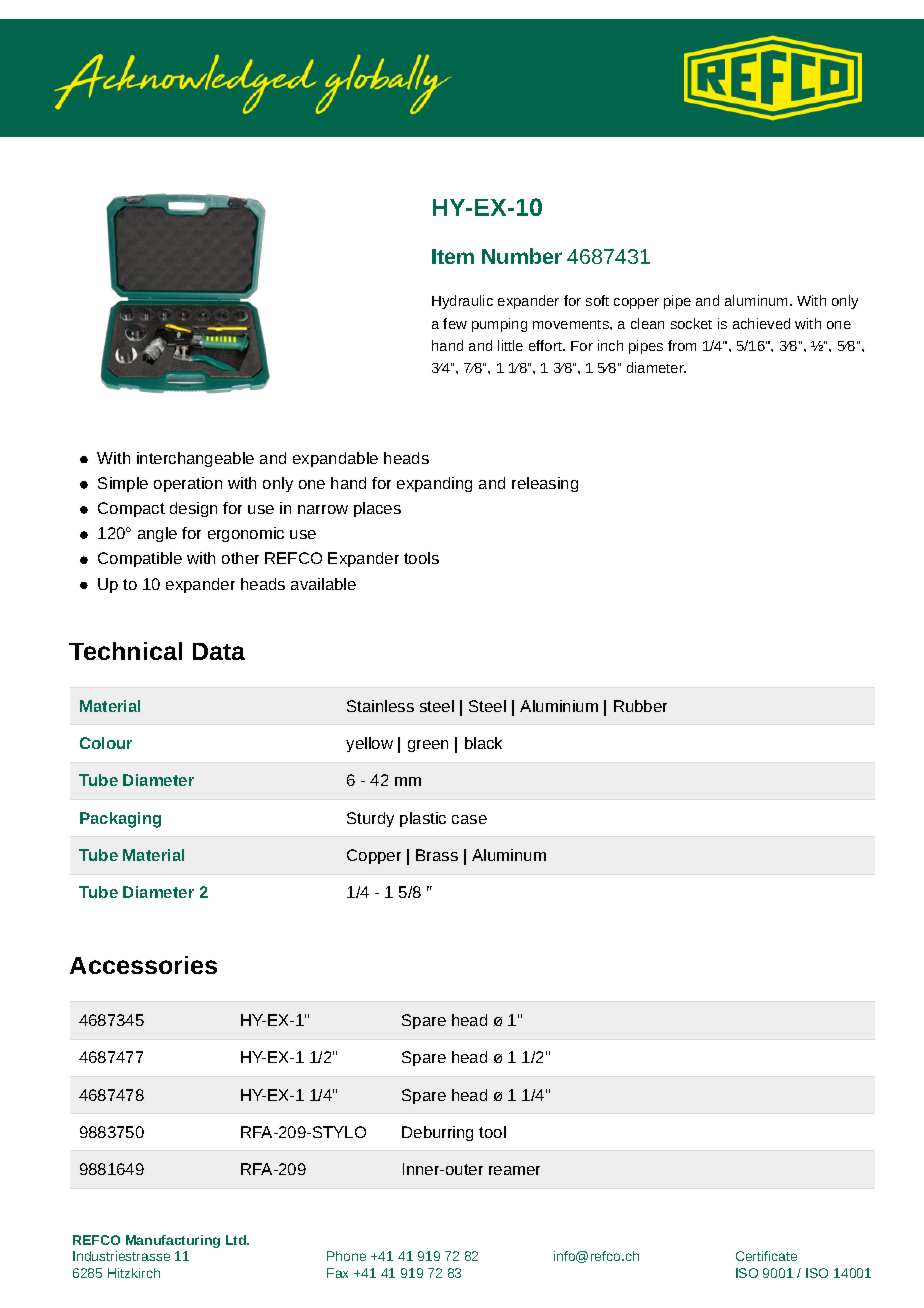 The image size is (924, 1308). I want to click on Brass, so click(437, 855).
